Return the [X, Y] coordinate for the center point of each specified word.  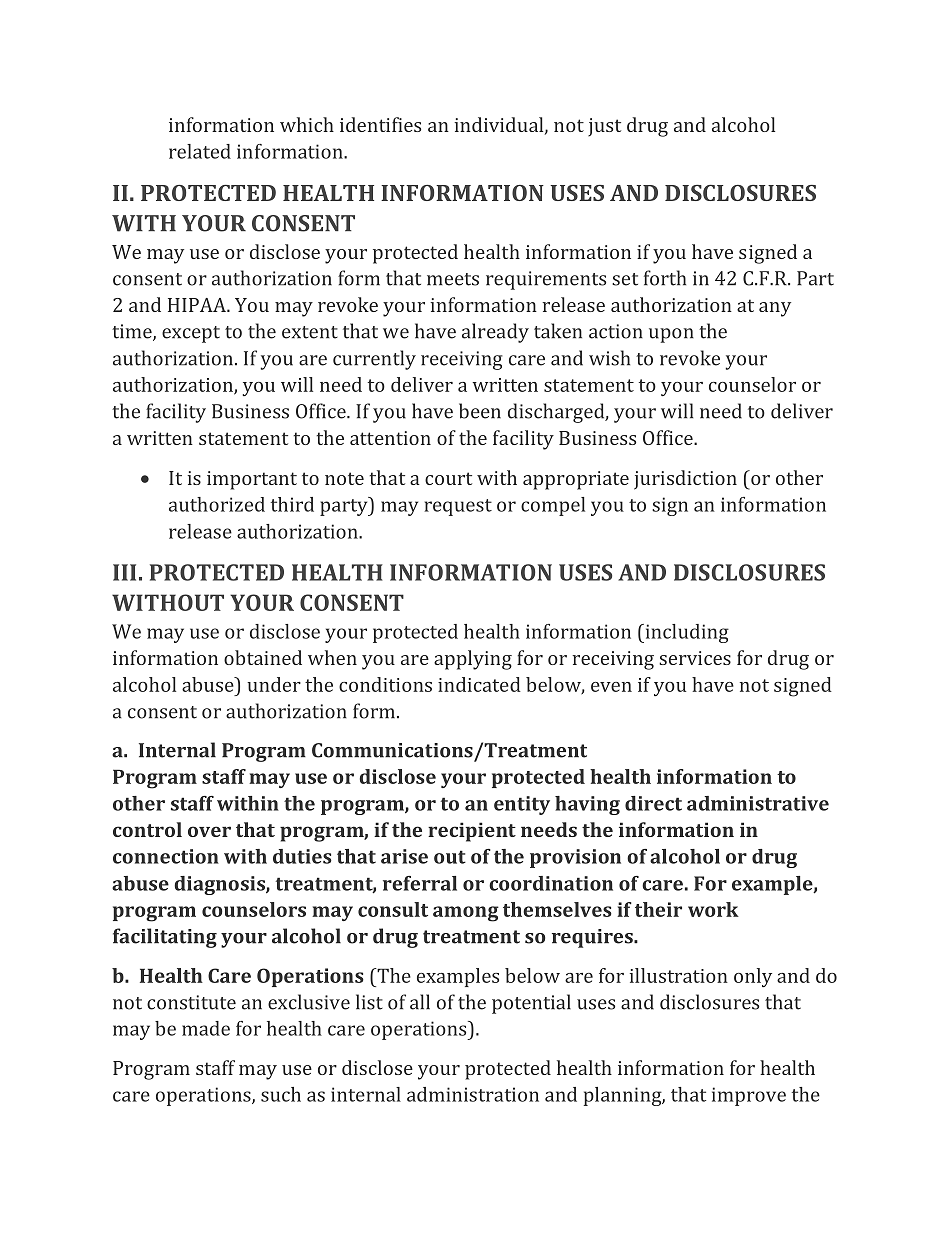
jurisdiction [685, 480]
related [200, 151]
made [206, 1028]
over [209, 831]
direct [653, 803]
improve [749, 1096]
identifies [380, 124]
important [252, 480]
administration [473, 1094]
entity [522, 805]
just [604, 127]
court [448, 478]
